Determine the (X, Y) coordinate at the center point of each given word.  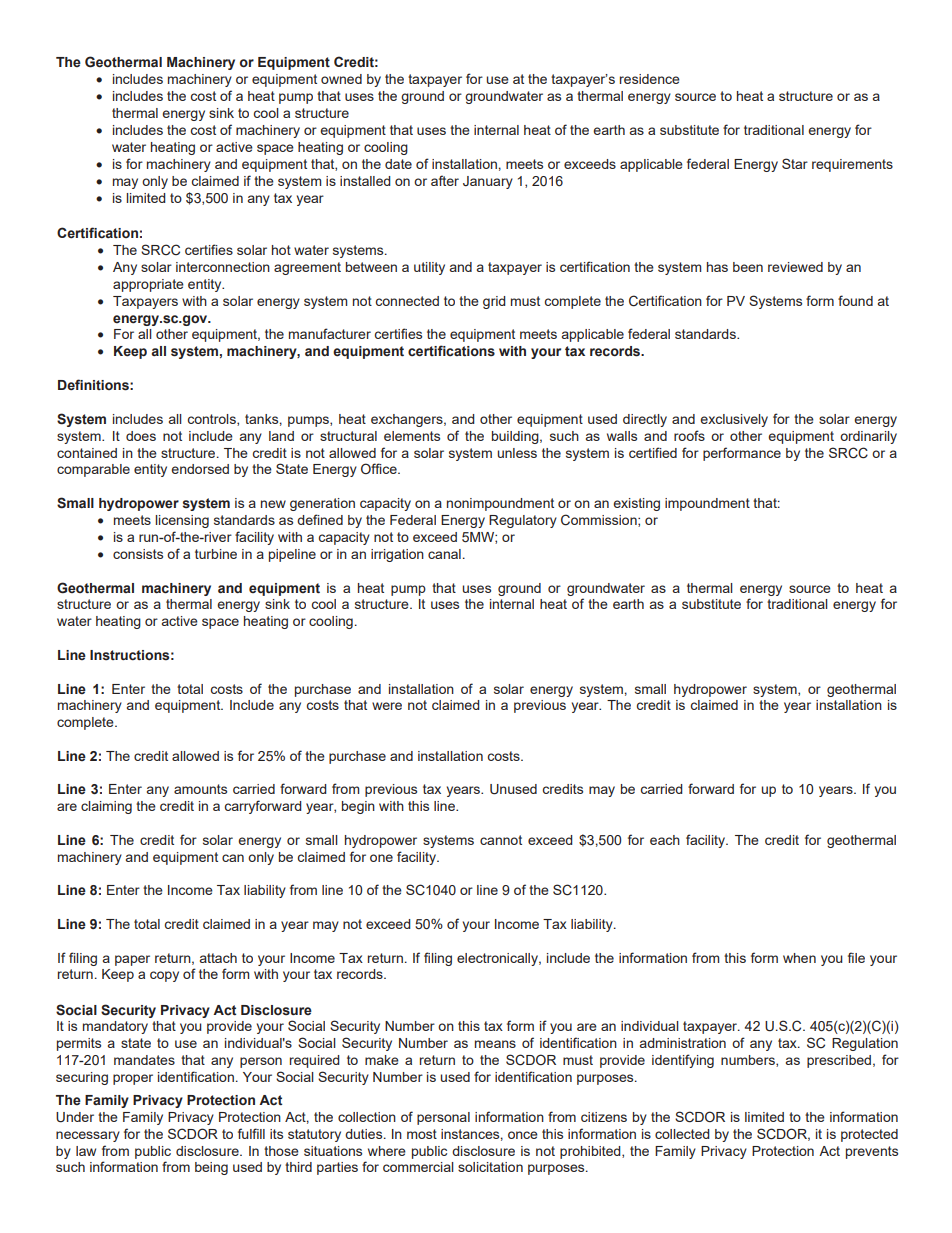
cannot (501, 840)
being (211, 1168)
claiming (106, 807)
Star (795, 163)
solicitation (490, 1167)
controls (213, 420)
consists (138, 554)
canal (444, 554)
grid (494, 302)
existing (636, 504)
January (488, 182)
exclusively (734, 420)
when (799, 958)
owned (341, 79)
